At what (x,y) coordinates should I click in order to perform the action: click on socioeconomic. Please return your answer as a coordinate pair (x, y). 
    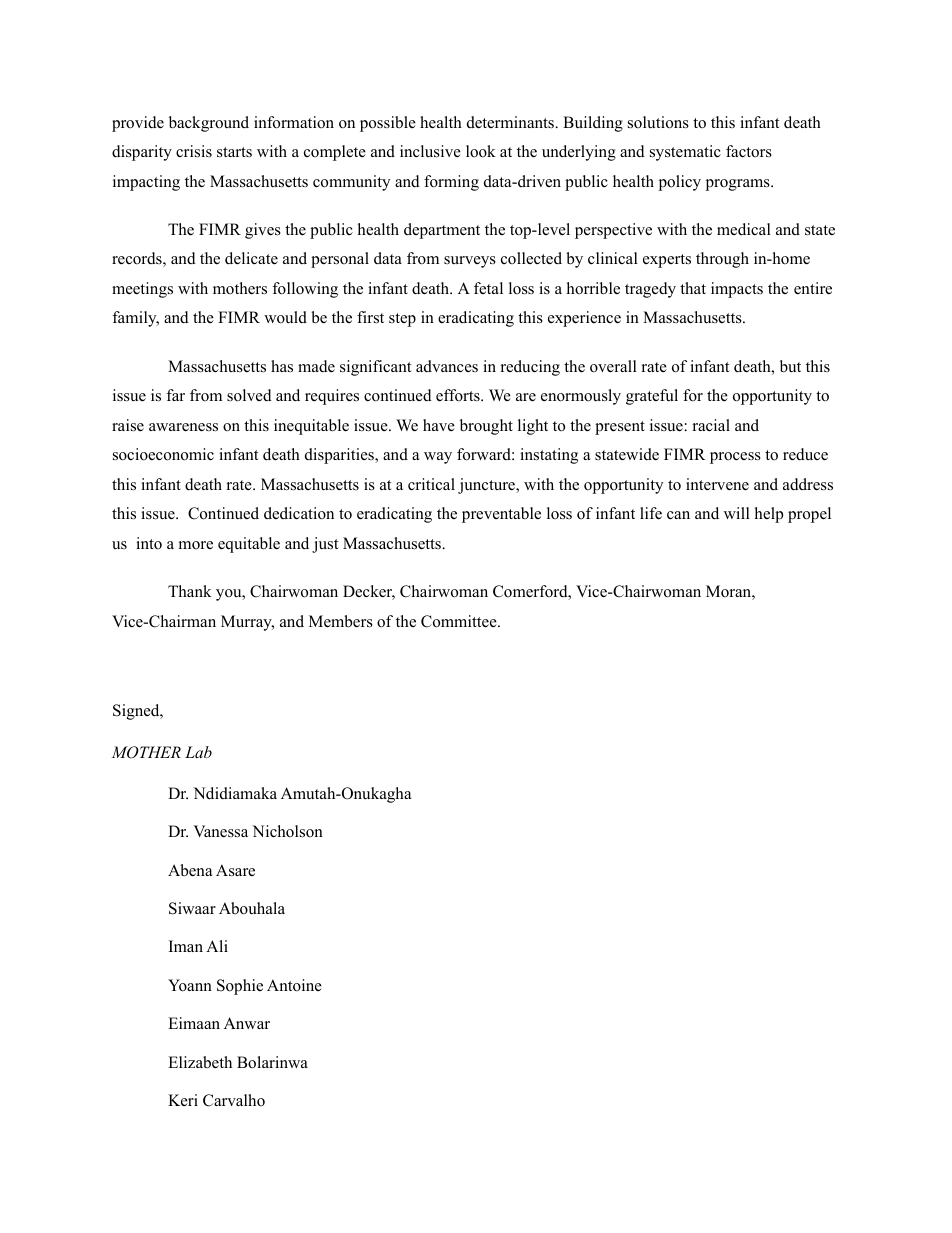
    Looking at the image, I should click on (163, 454).
